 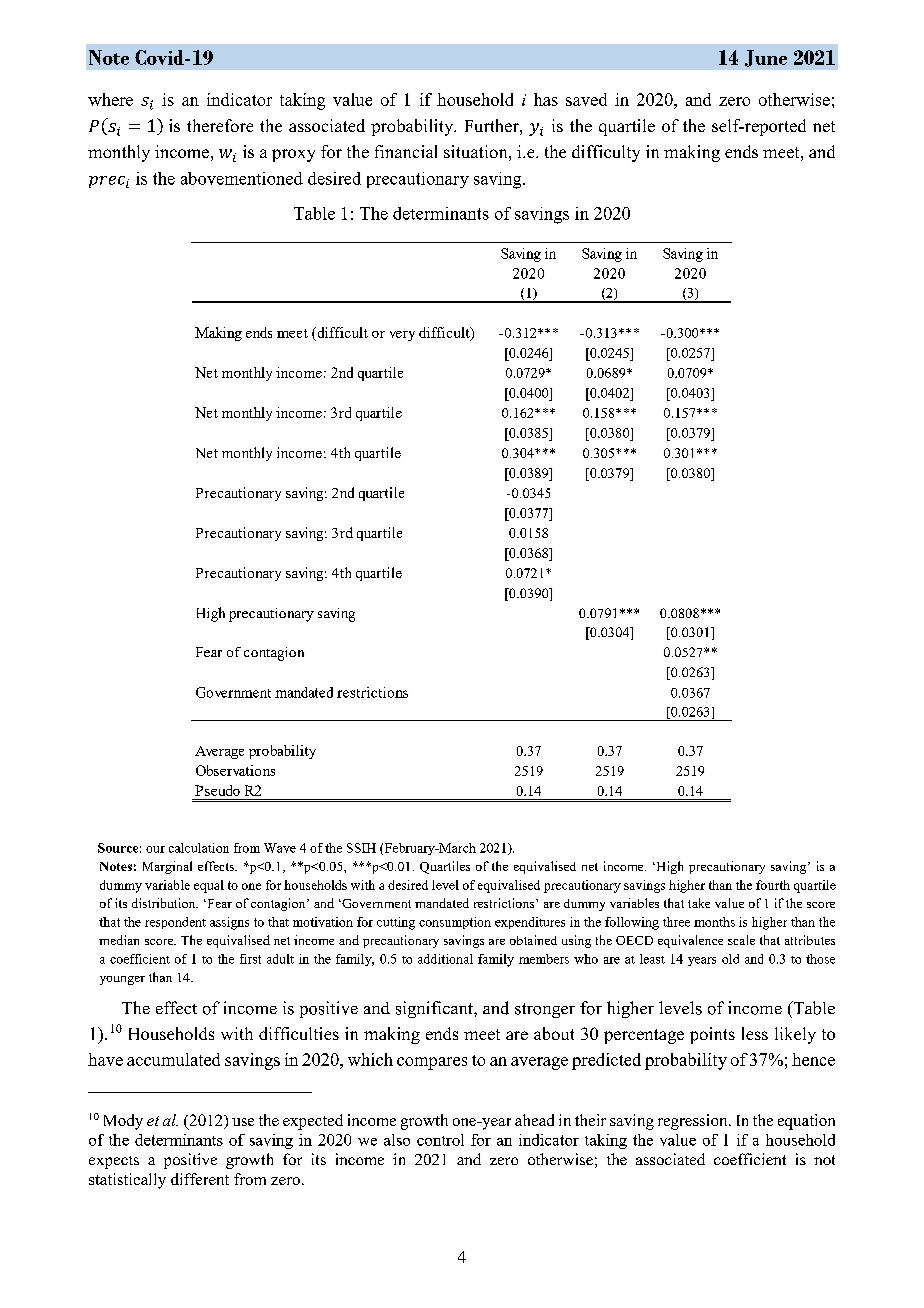 What do you see at coordinates (773, 885) in the document?
I see `fourth` at bounding box center [773, 885].
